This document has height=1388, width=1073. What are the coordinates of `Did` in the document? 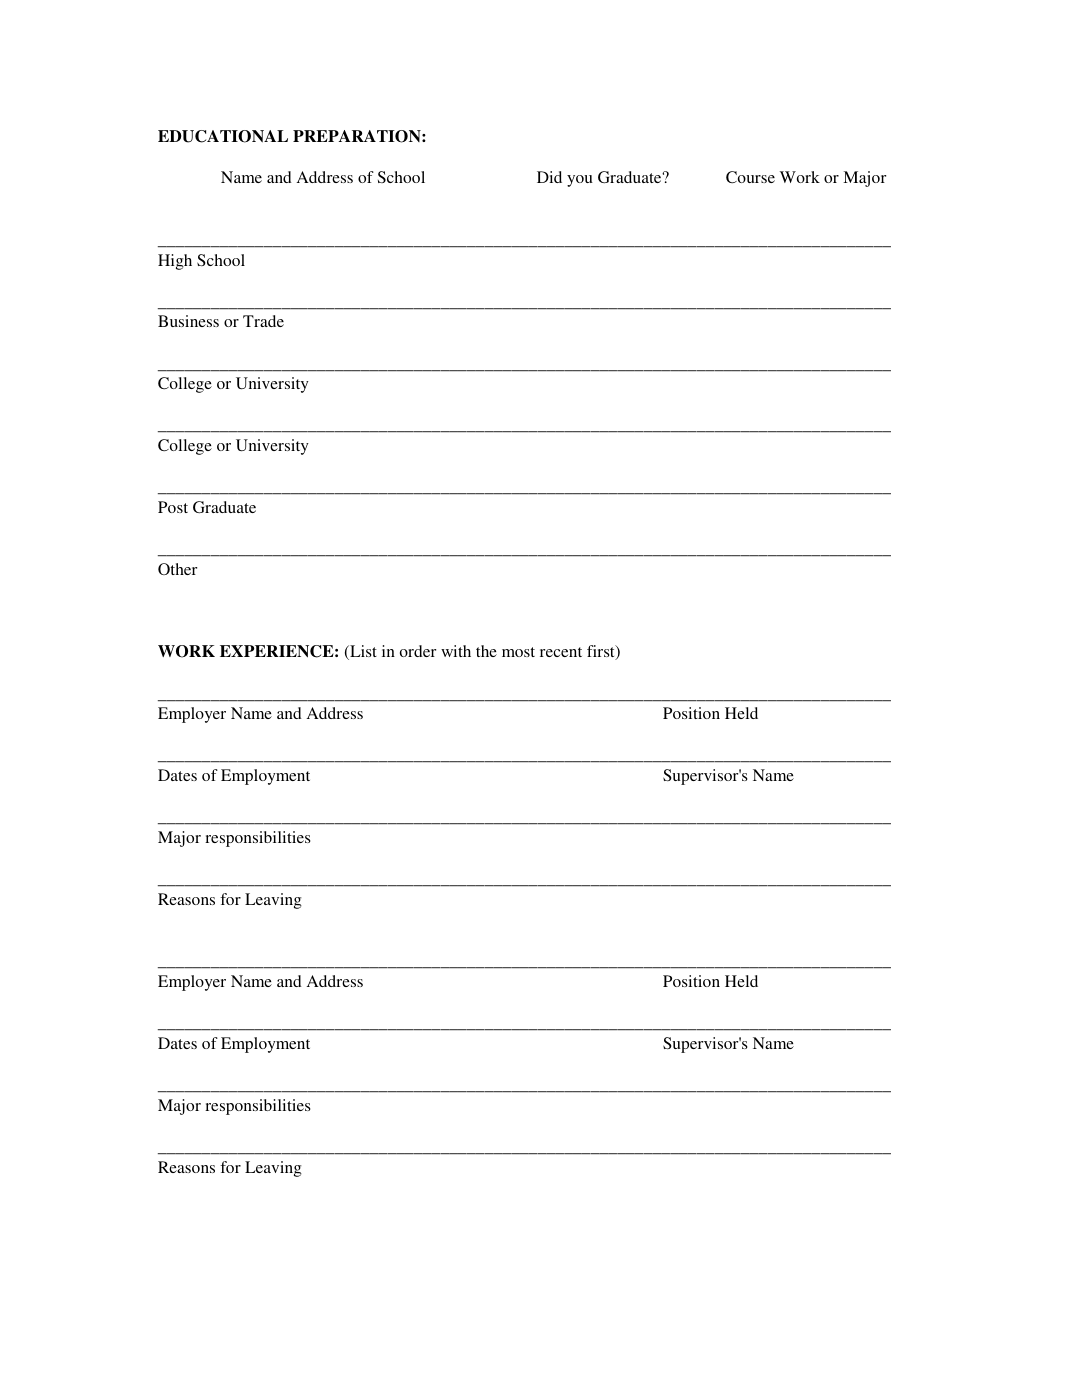 It's located at (549, 177).
